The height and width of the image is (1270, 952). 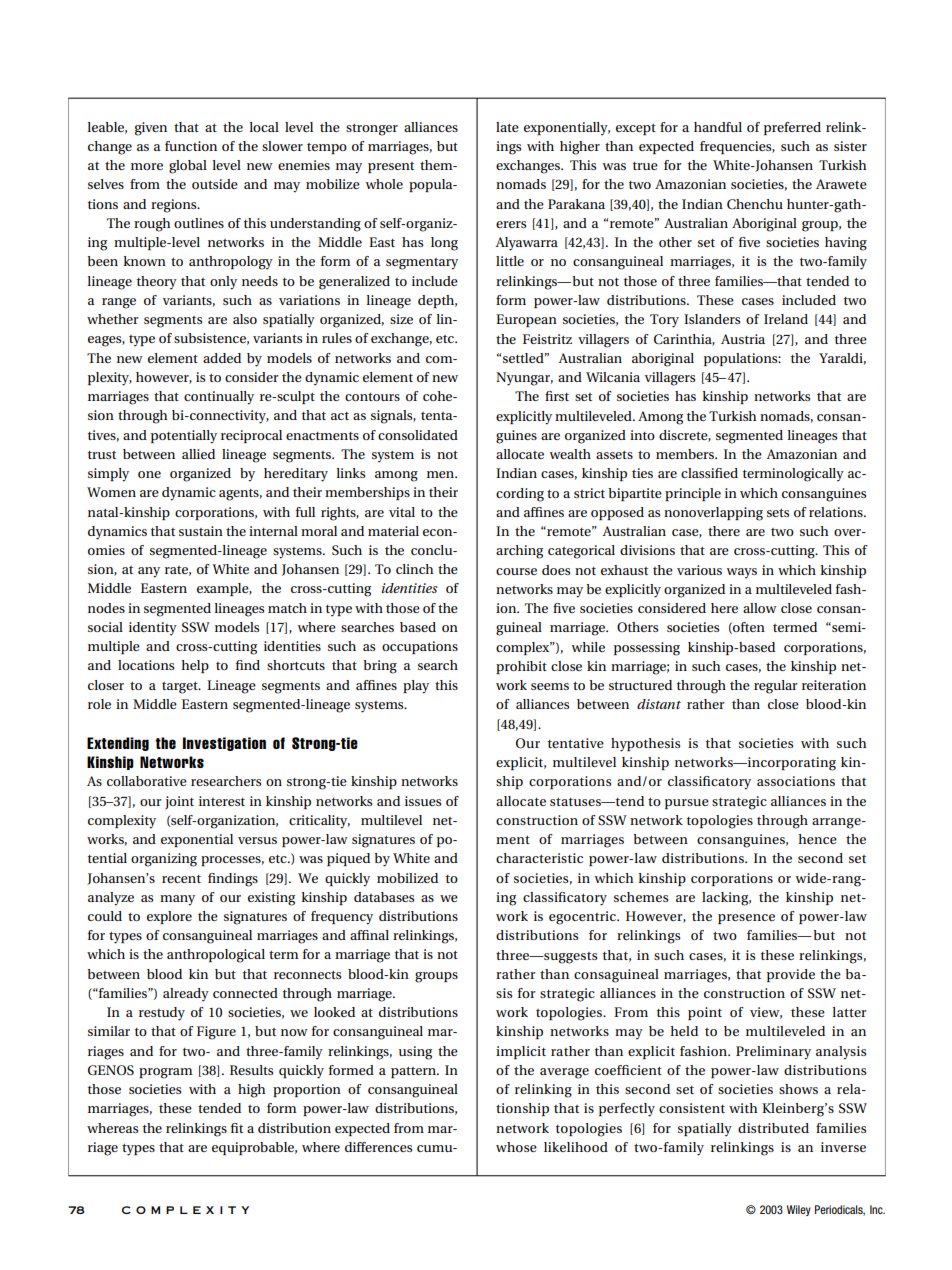 I want to click on prohibit, so click(x=521, y=667).
